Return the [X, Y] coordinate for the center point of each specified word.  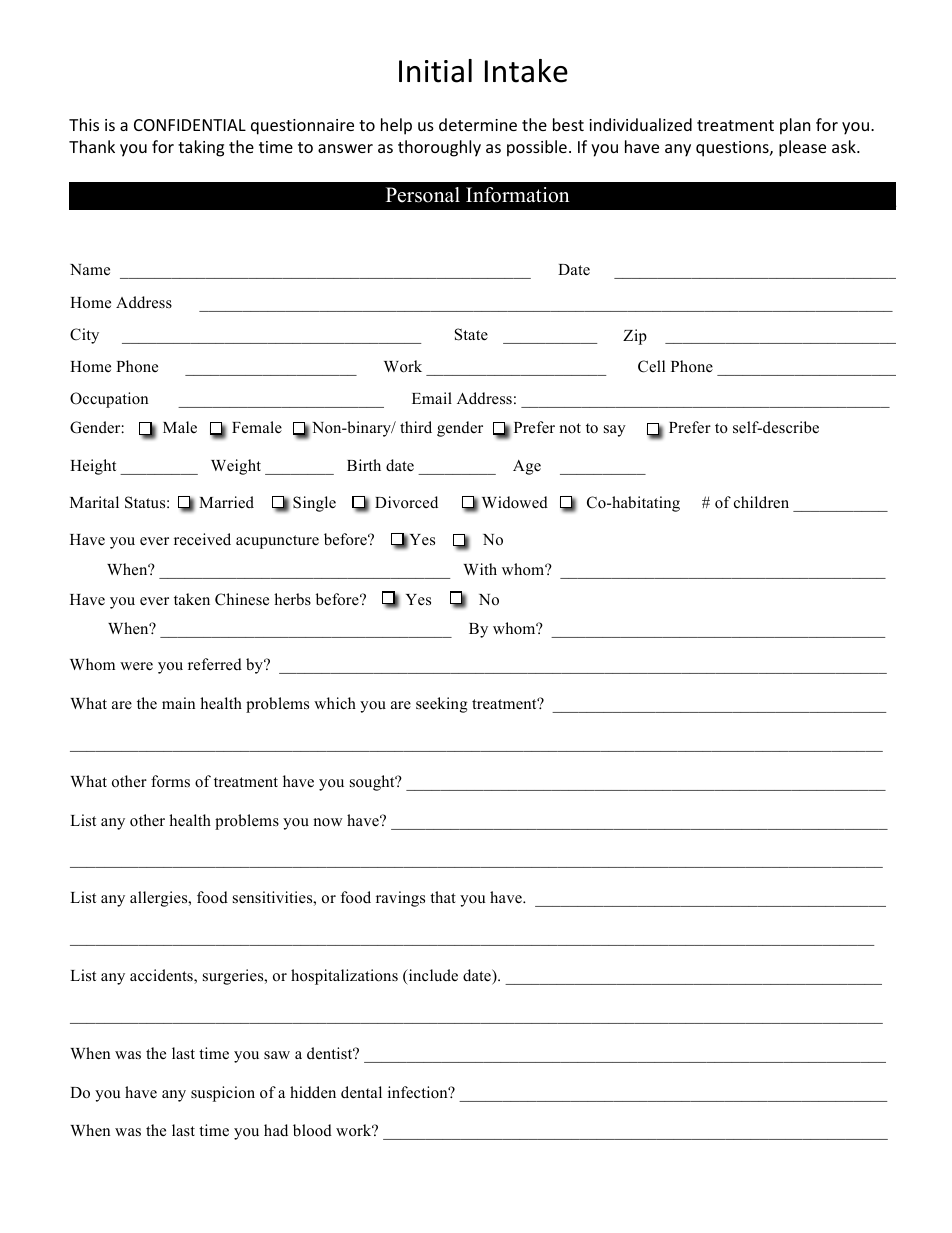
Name [90, 269]
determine [478, 124]
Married [226, 502]
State [471, 334]
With [480, 569]
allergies [160, 899]
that [443, 897]
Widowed [515, 502]
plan [795, 126]
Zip [635, 337]
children [761, 502]
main [178, 703]
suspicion [223, 1094]
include [432, 976]
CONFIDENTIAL [190, 125]
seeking [442, 705]
